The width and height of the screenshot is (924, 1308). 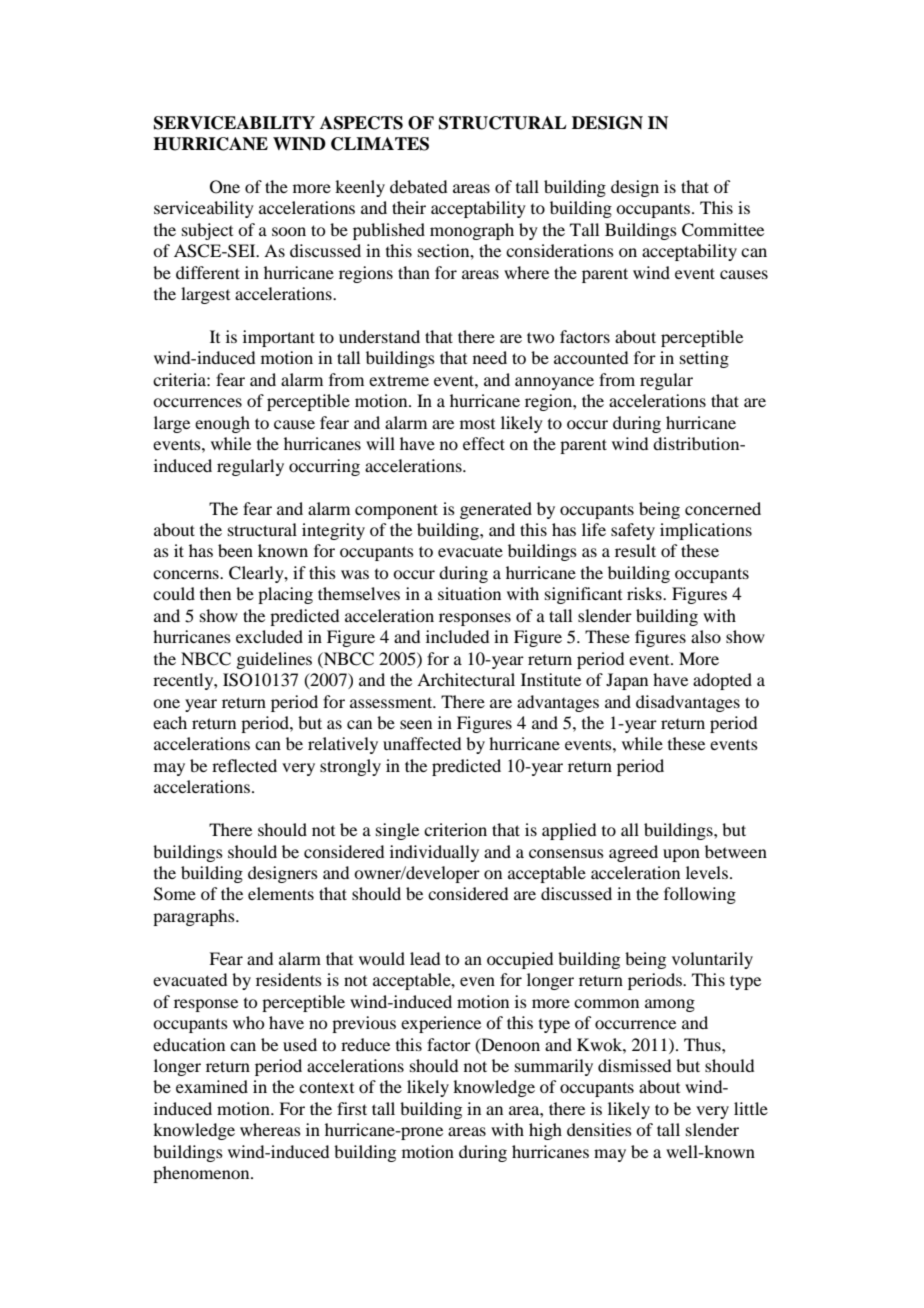 What do you see at coordinates (457, 636) in the screenshot?
I see `included` at bounding box center [457, 636].
